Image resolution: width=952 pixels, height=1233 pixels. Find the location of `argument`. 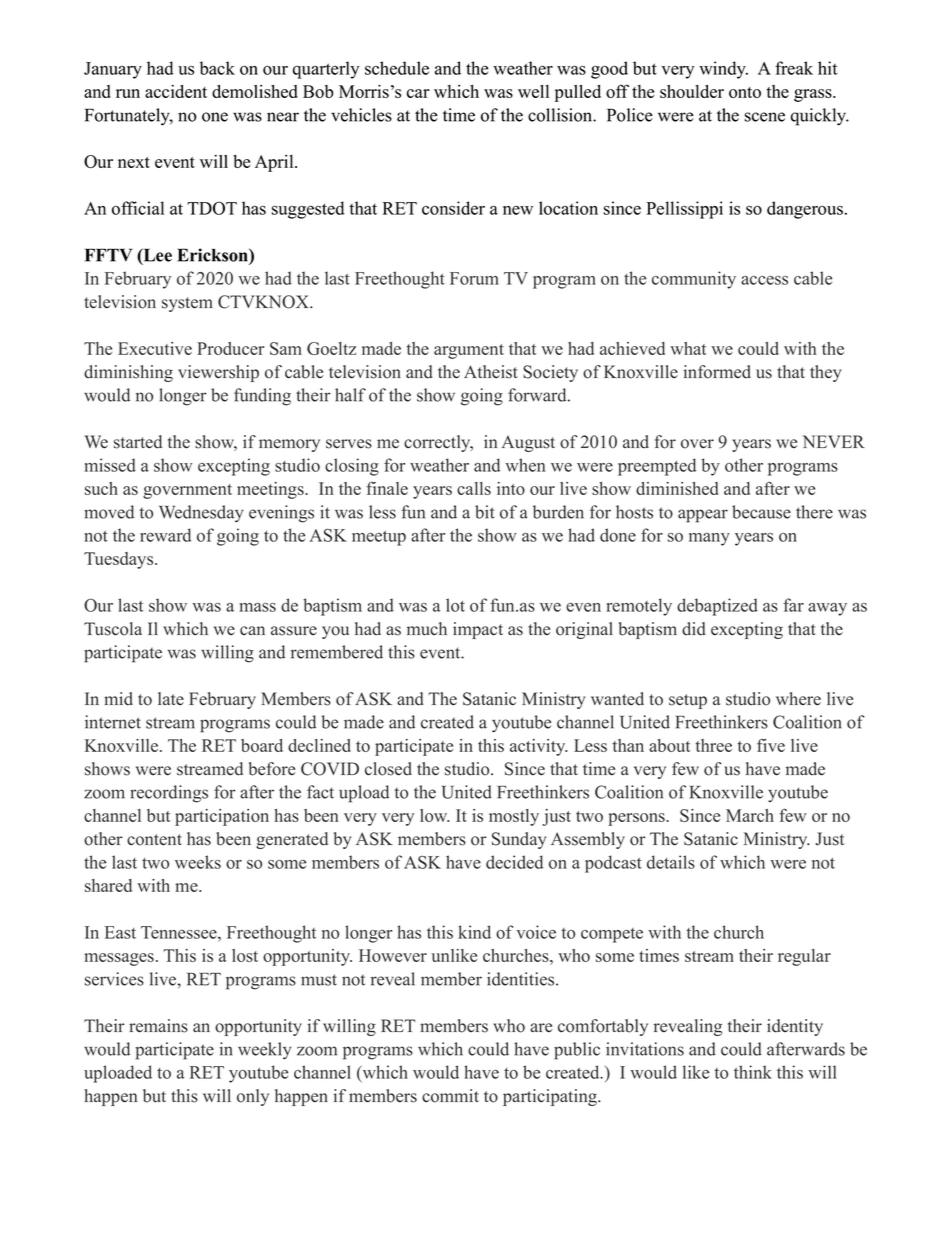

argument is located at coordinates (469, 351).
